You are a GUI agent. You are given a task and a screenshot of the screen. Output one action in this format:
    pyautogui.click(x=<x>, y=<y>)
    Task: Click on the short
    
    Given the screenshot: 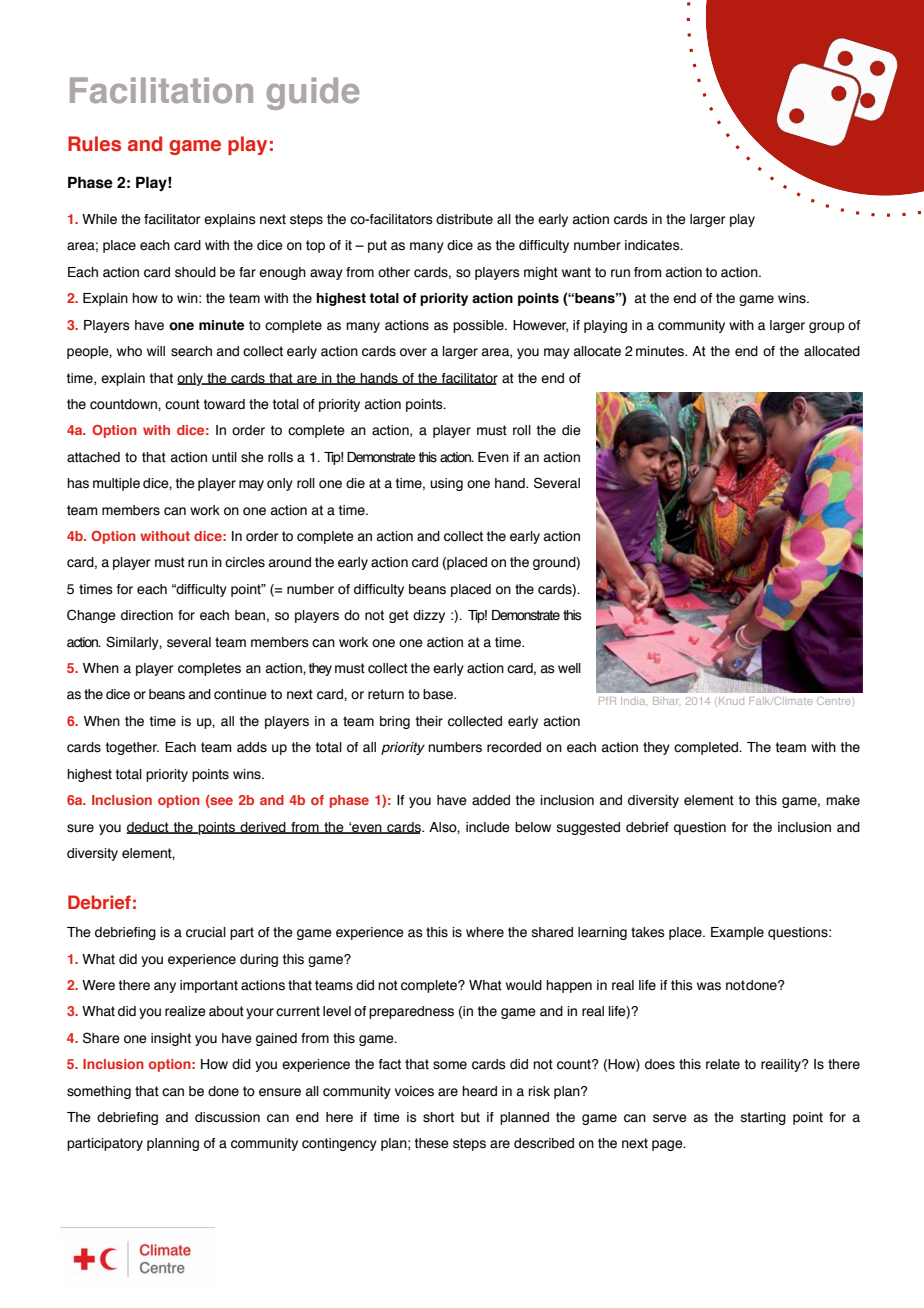 What is the action you would take?
    pyautogui.click(x=438, y=1117)
